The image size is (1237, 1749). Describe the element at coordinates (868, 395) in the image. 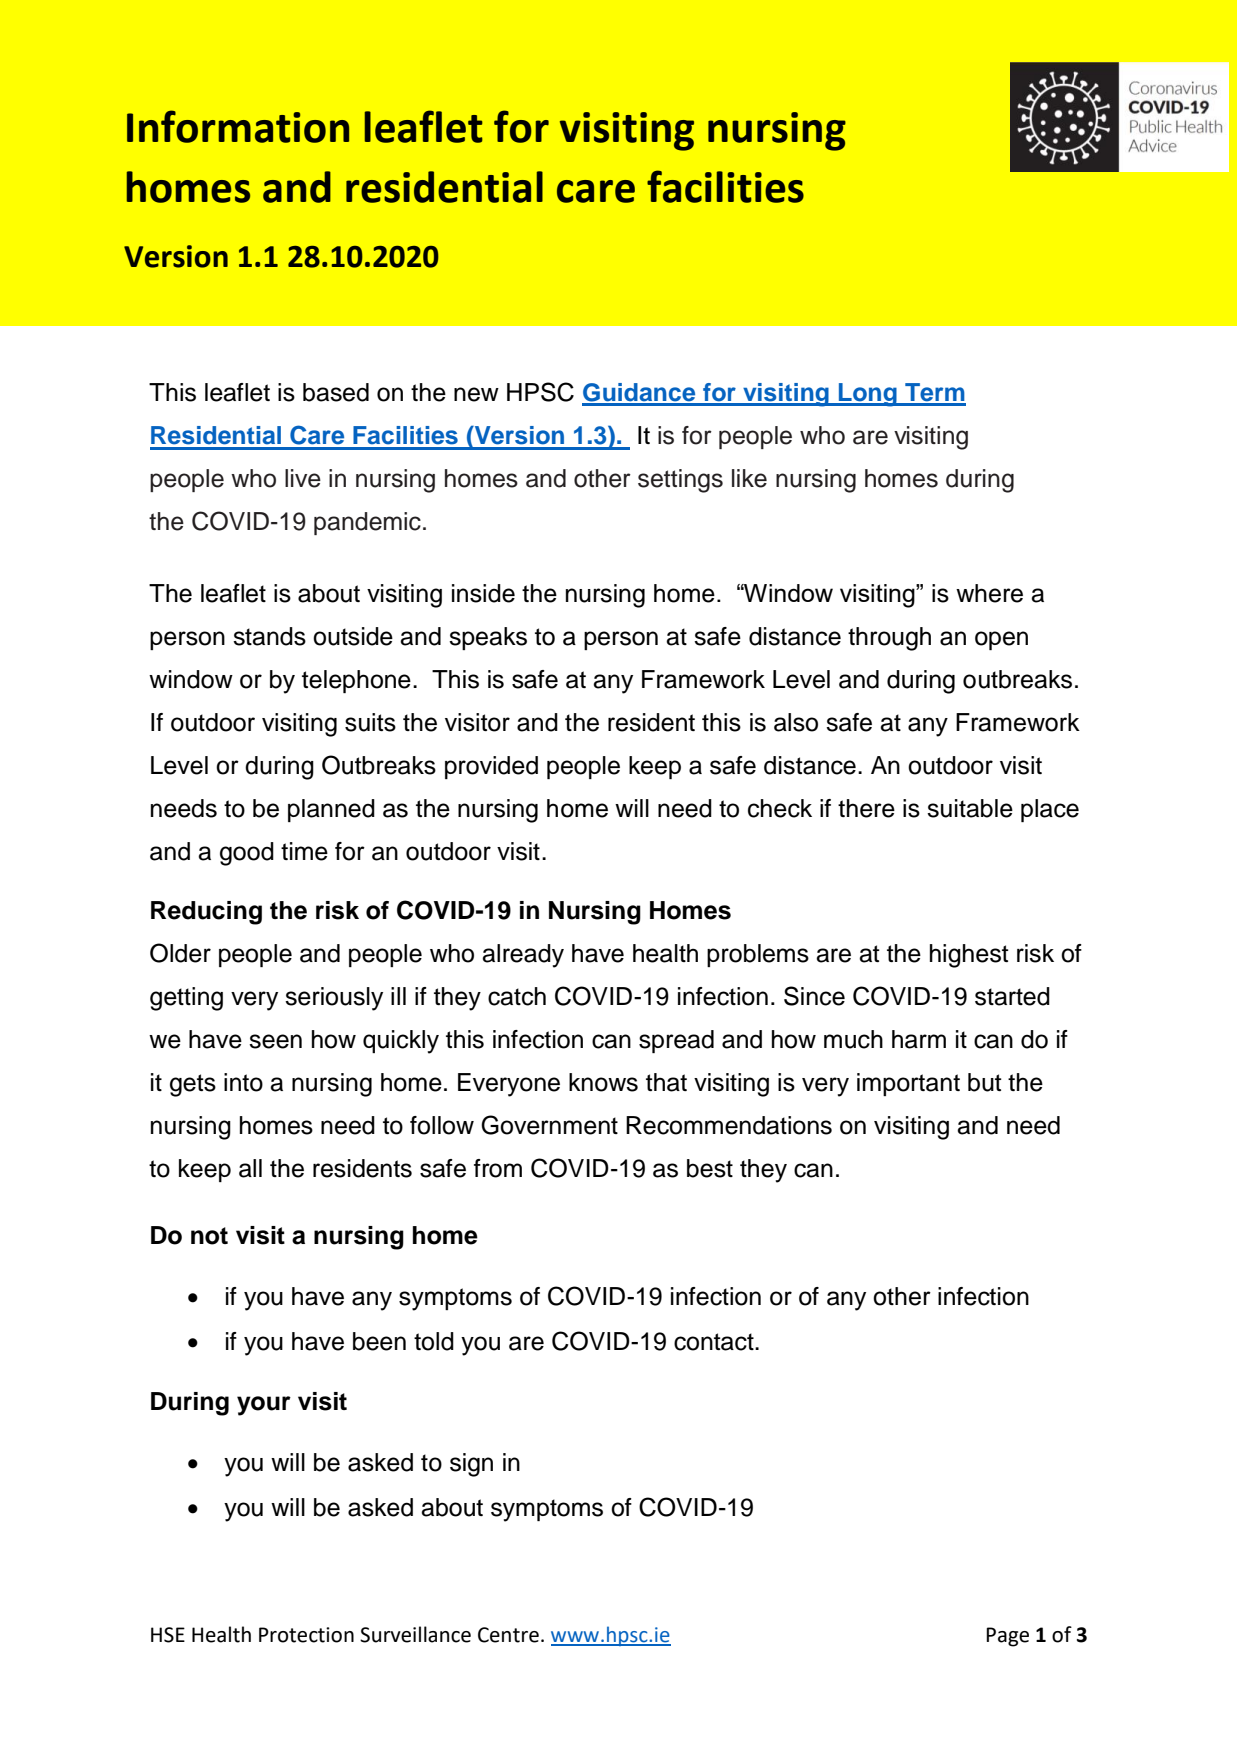

I see `Long` at that location.
